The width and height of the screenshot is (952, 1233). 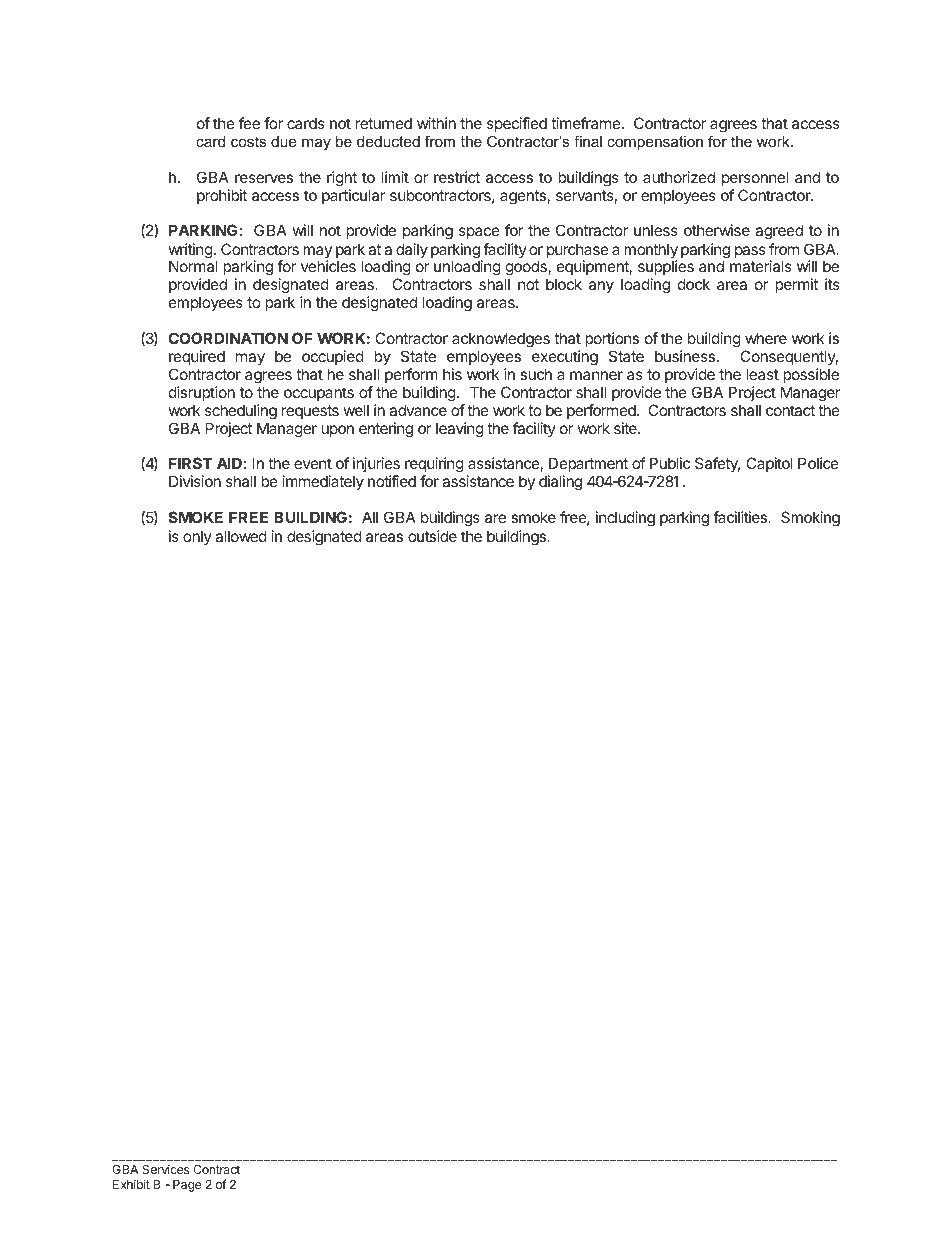 What do you see at coordinates (187, 1186) in the screenshot?
I see `Page` at bounding box center [187, 1186].
